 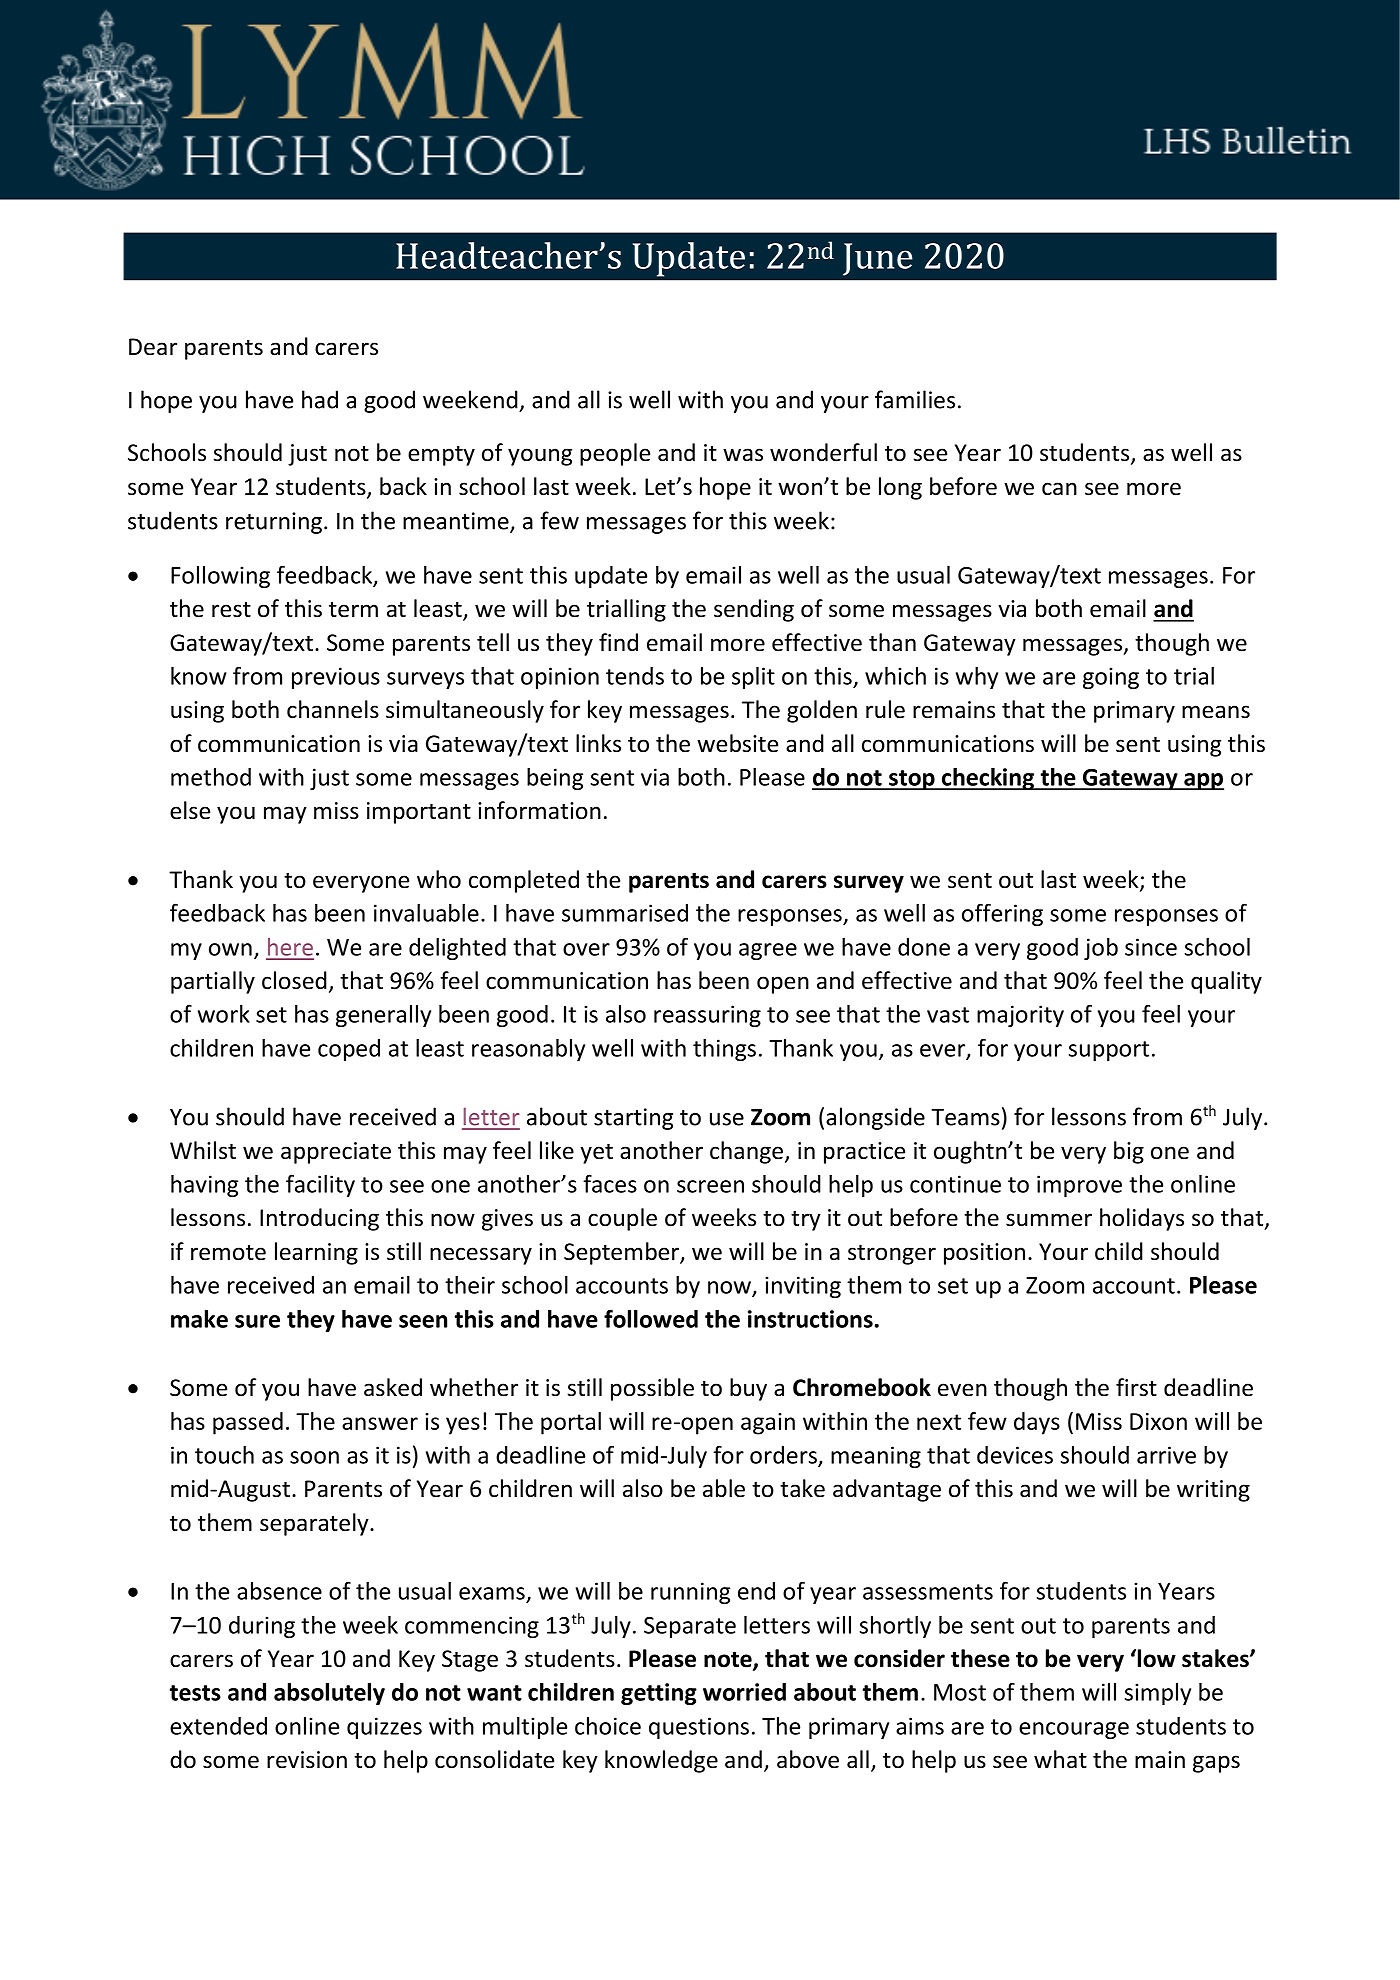 What do you see at coordinates (915, 399) in the page?
I see `families` at bounding box center [915, 399].
